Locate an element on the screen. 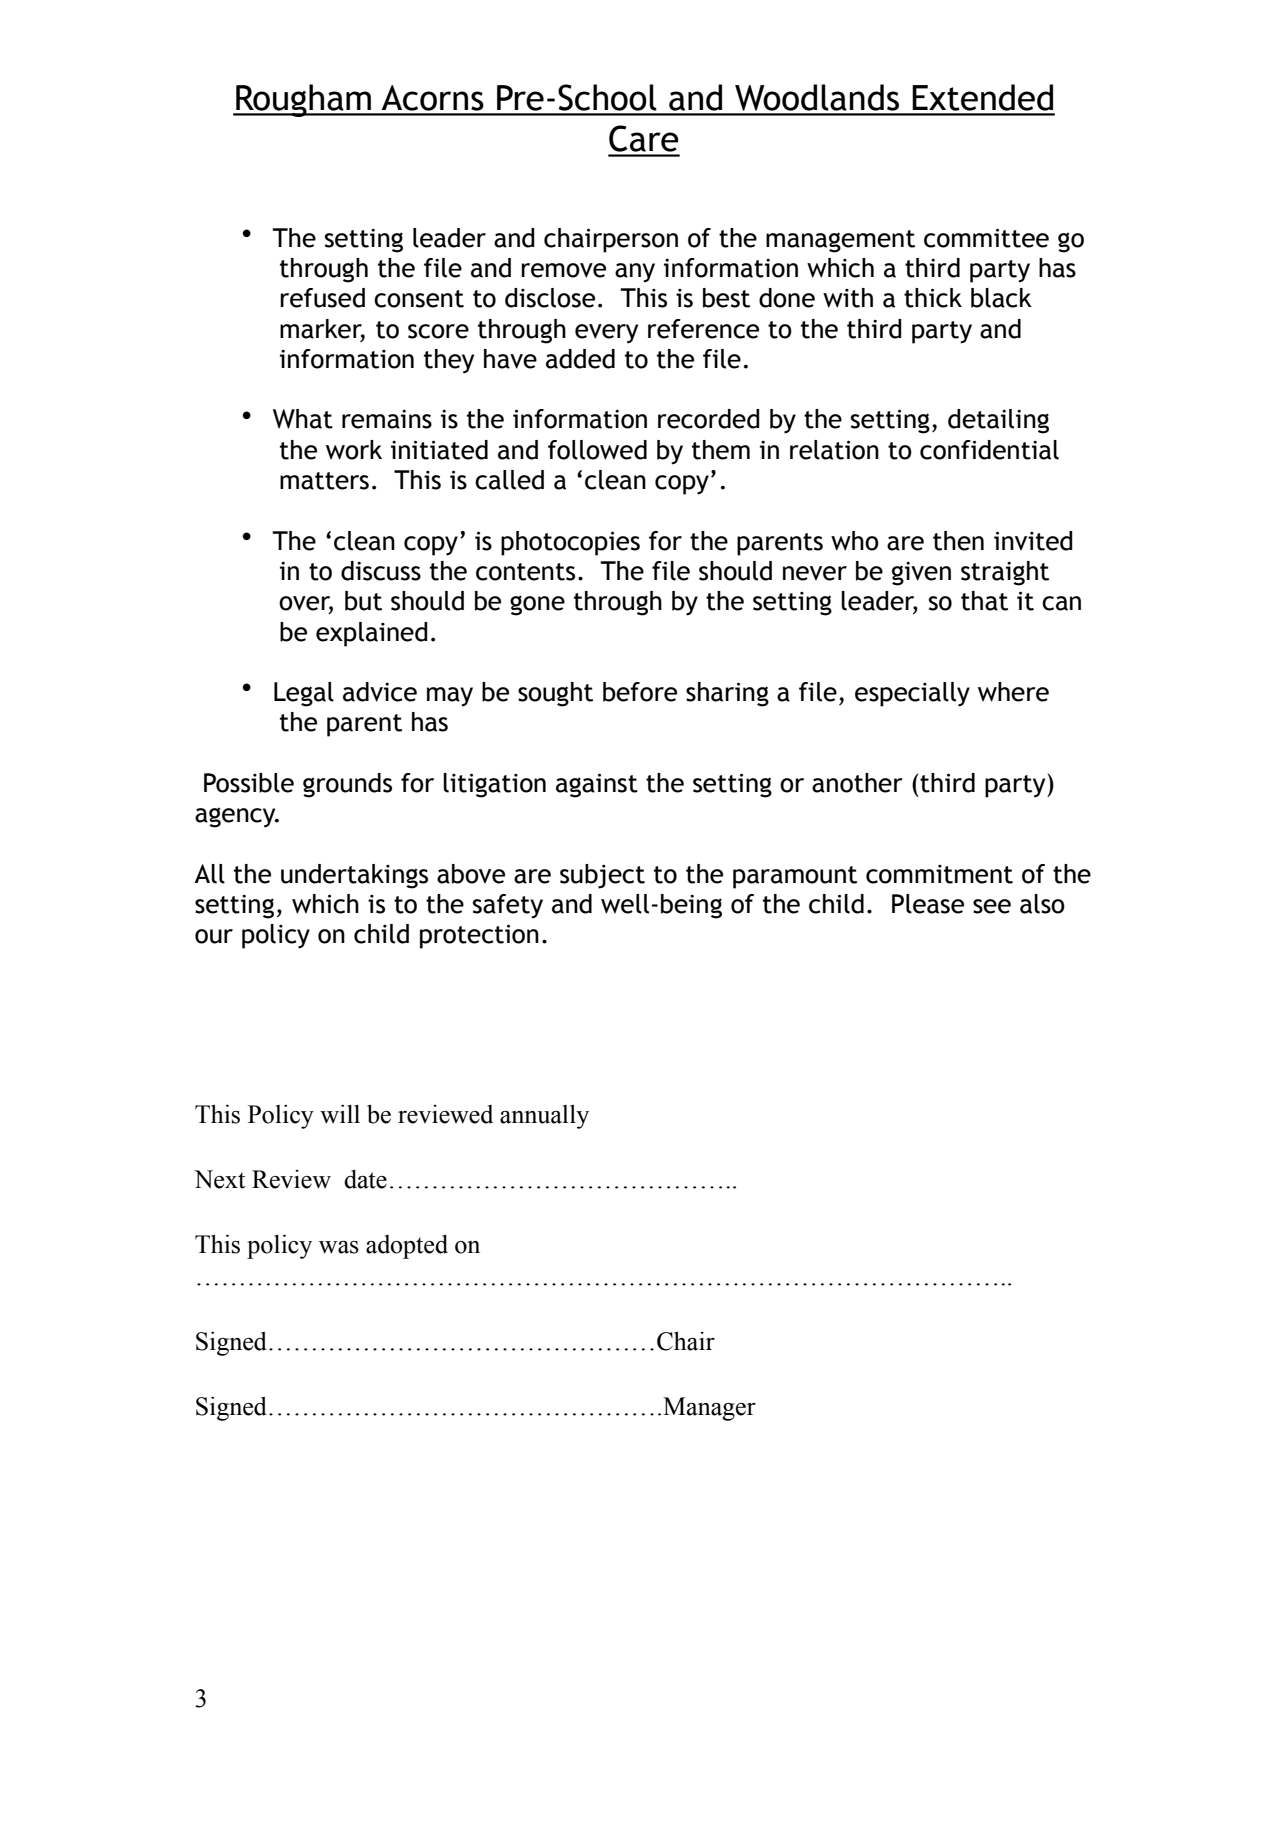 The width and height of the screenshot is (1288, 1822). refused is located at coordinates (322, 298).
